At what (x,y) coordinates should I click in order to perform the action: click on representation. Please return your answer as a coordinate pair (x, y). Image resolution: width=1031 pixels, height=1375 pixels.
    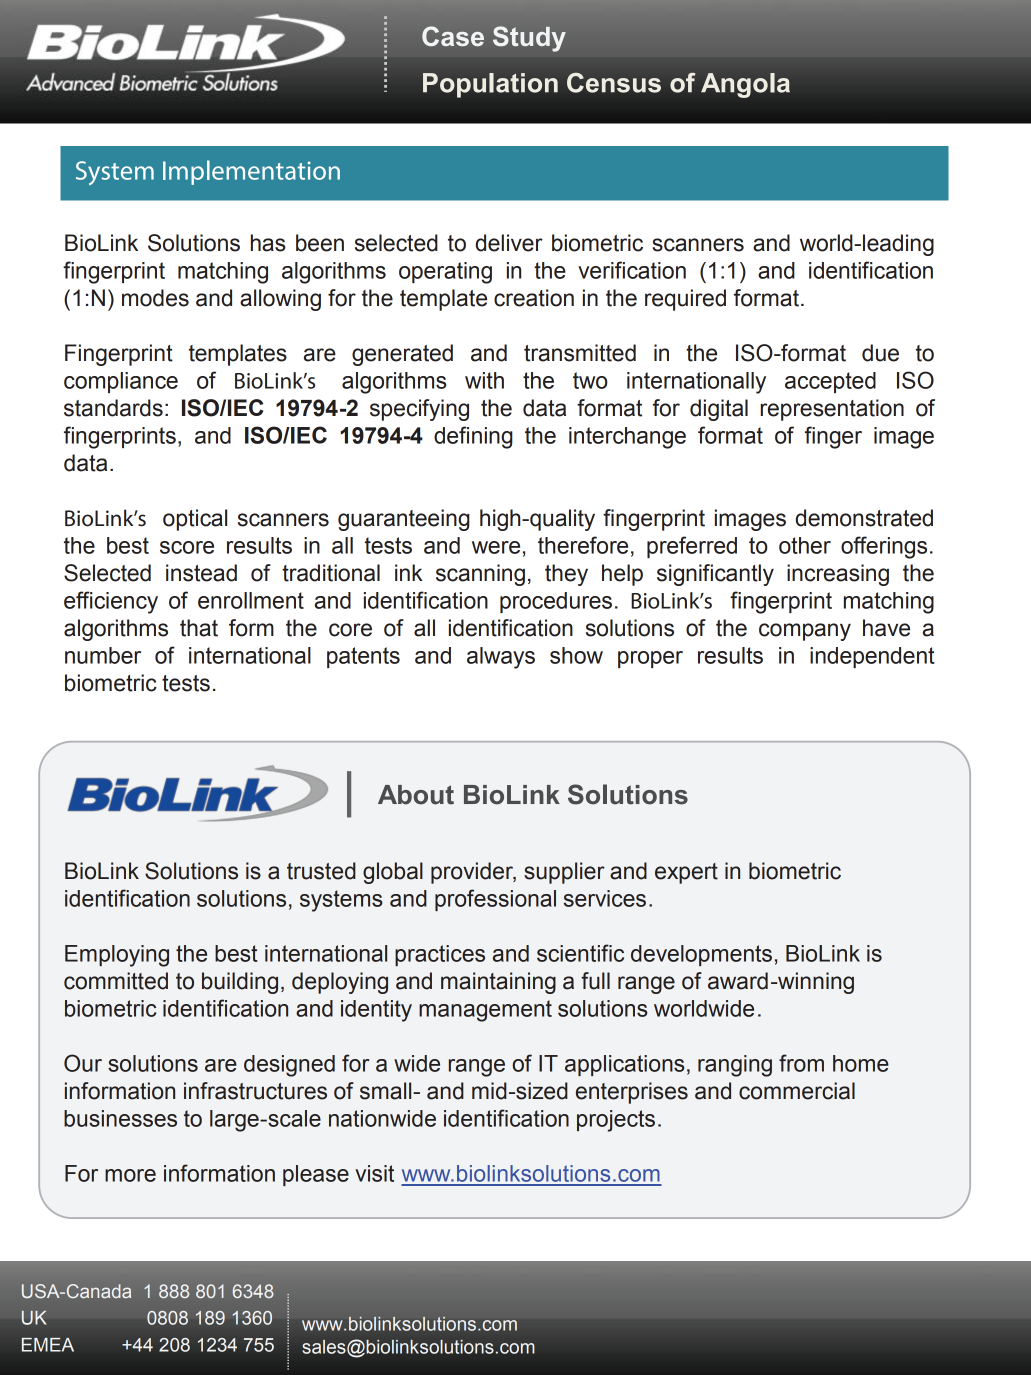
    Looking at the image, I should click on (832, 410).
